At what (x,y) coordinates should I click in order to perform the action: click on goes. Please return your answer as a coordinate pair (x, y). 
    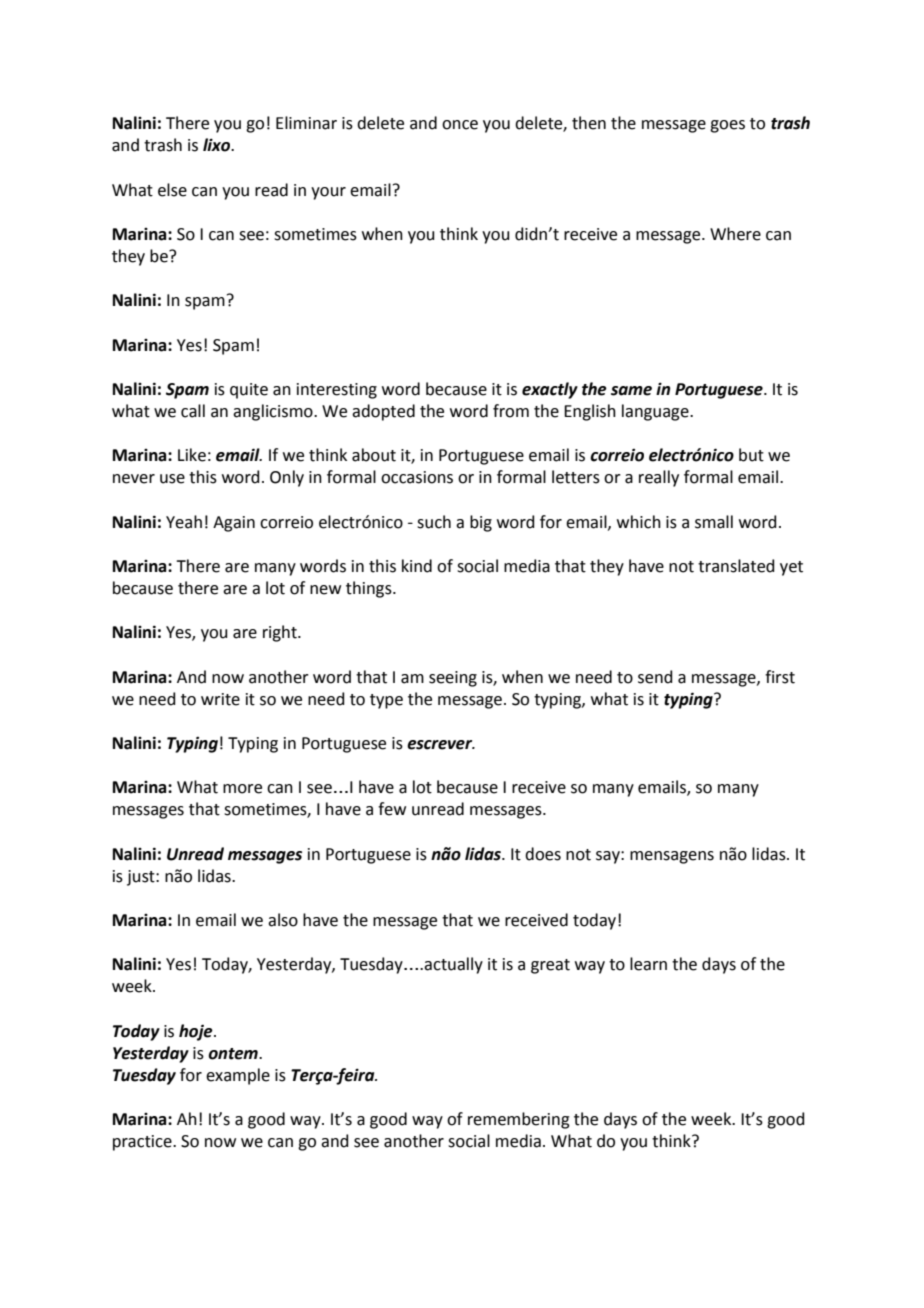
    Looking at the image, I should click on (727, 126).
